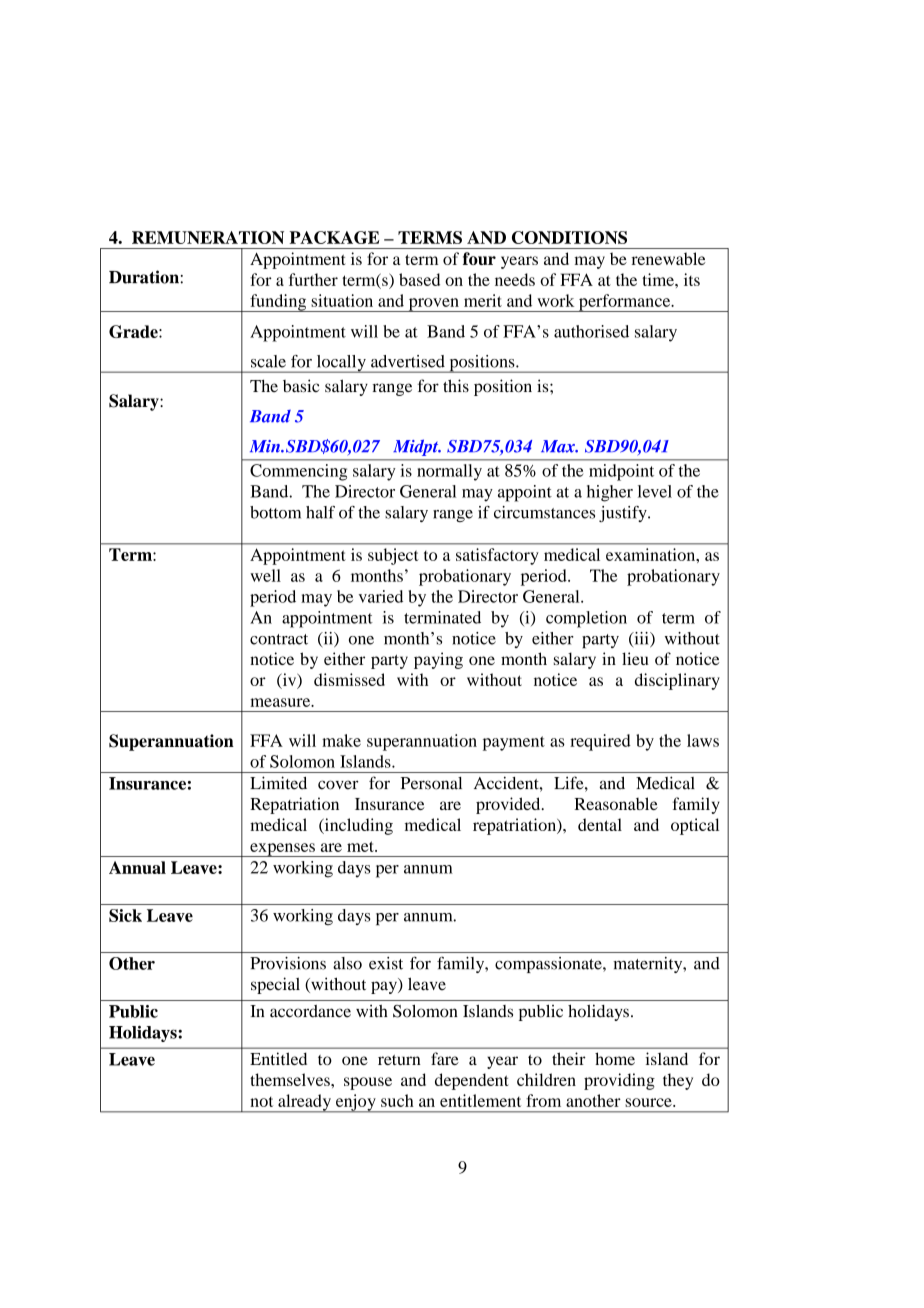 The image size is (924, 1308). Describe the element at coordinates (438, 660) in the document. I see `paying` at that location.
